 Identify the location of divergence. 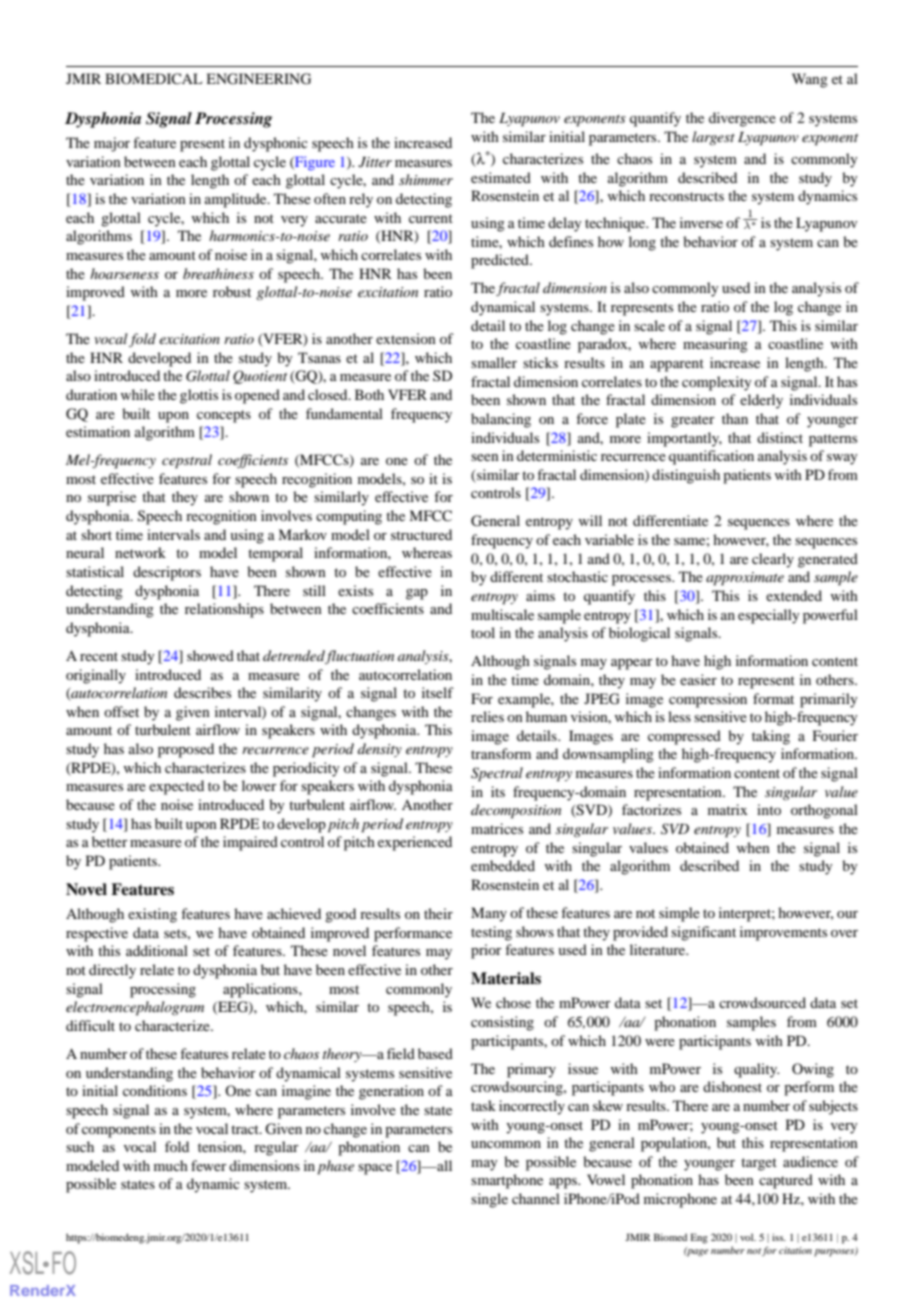
(742, 119).
